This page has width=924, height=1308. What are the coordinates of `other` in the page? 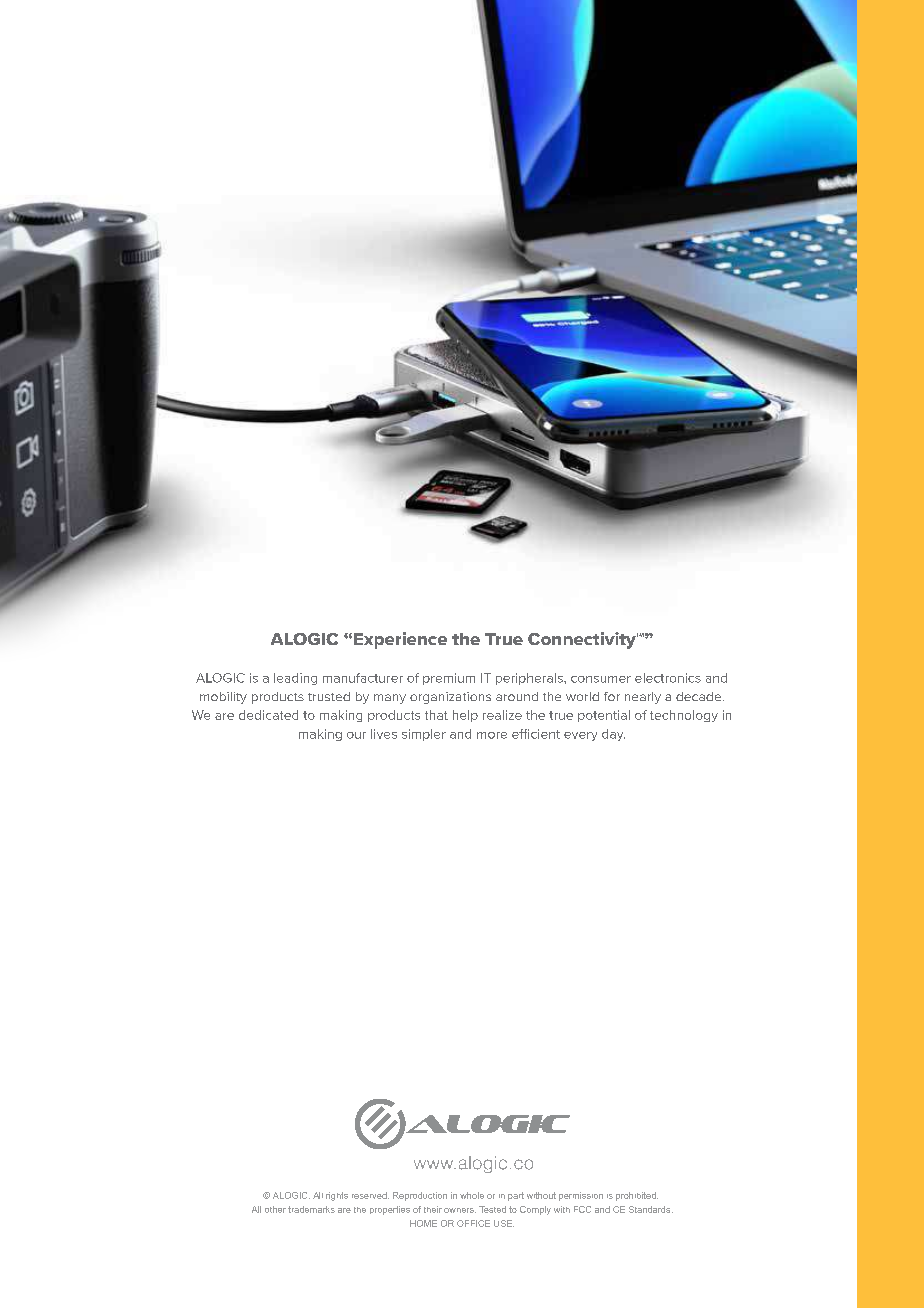 It's located at (275, 1209).
